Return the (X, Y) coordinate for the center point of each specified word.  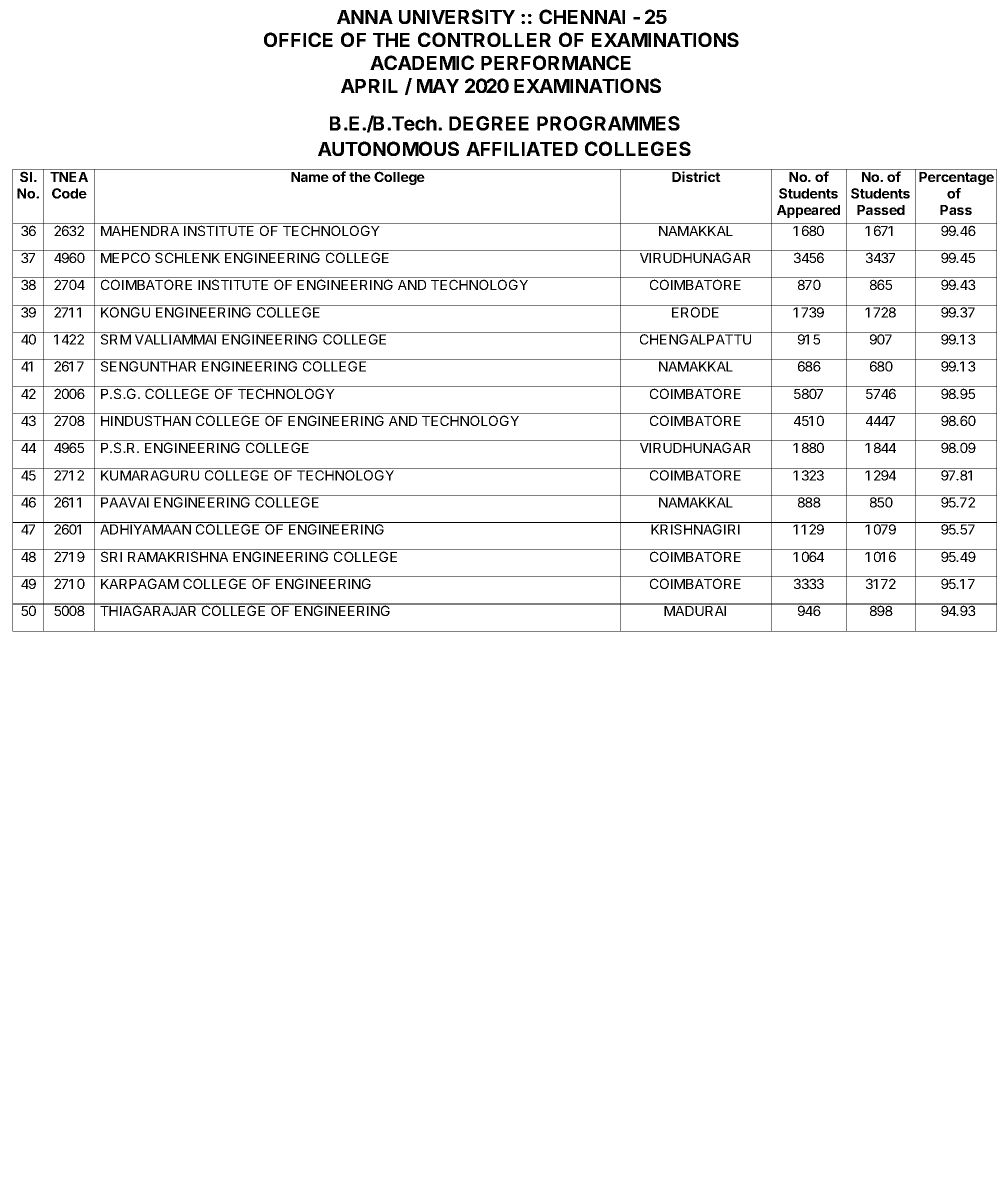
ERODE (696, 311)
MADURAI (695, 610)
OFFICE (298, 39)
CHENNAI (582, 16)
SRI (112, 555)
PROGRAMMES (608, 123)
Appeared (808, 211)
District (696, 176)
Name (310, 177)
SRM (116, 338)
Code (69, 193)
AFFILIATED (522, 149)
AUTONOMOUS (388, 148)
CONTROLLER (484, 39)
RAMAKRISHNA (178, 555)
